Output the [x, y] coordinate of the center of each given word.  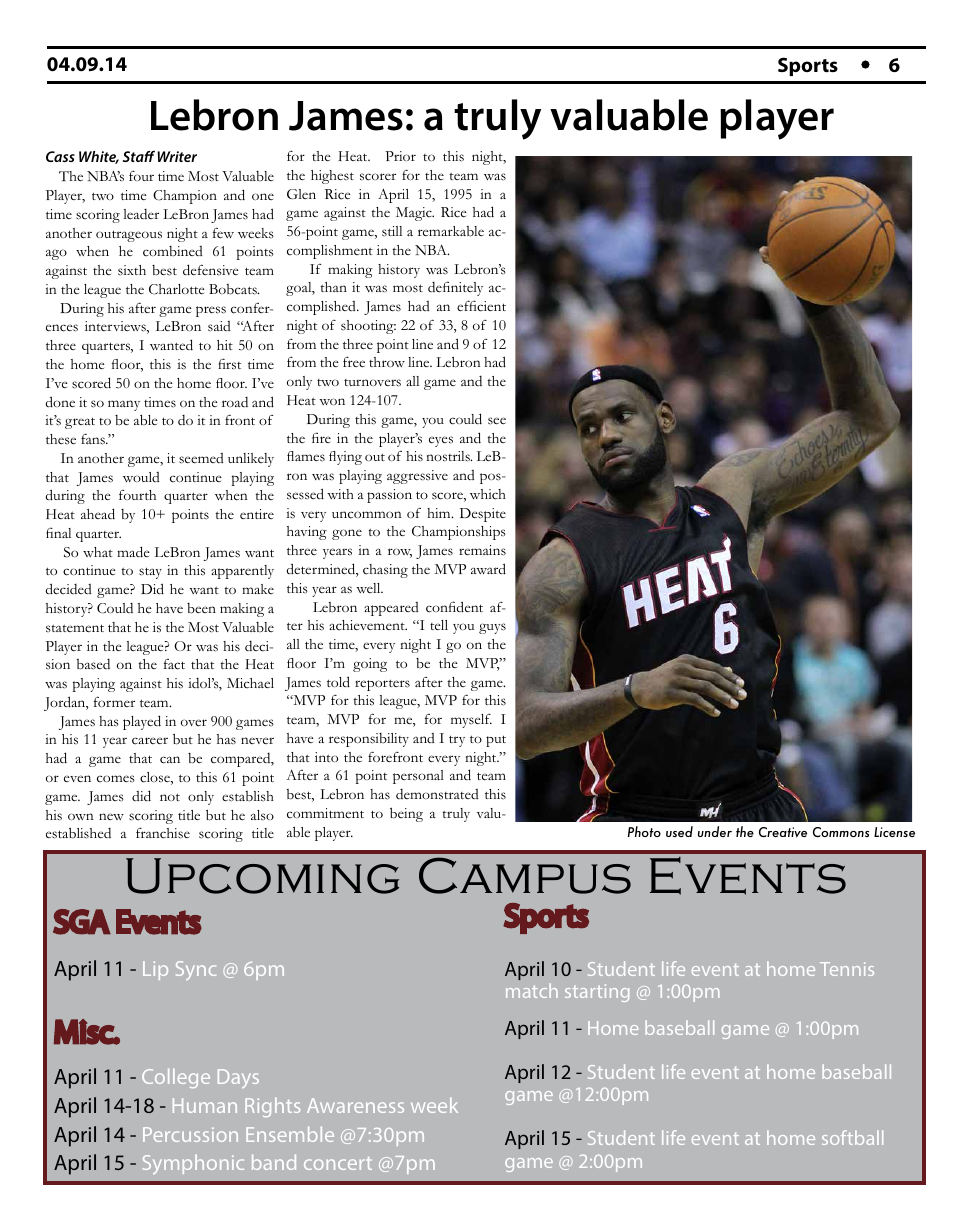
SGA [81, 922]
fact [174, 664]
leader [141, 214]
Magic [415, 214]
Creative [783, 832]
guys [492, 628]
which [488, 494]
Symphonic [193, 1164]
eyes [441, 441]
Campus [525, 875]
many [124, 405]
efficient [481, 306]
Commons [841, 832]
